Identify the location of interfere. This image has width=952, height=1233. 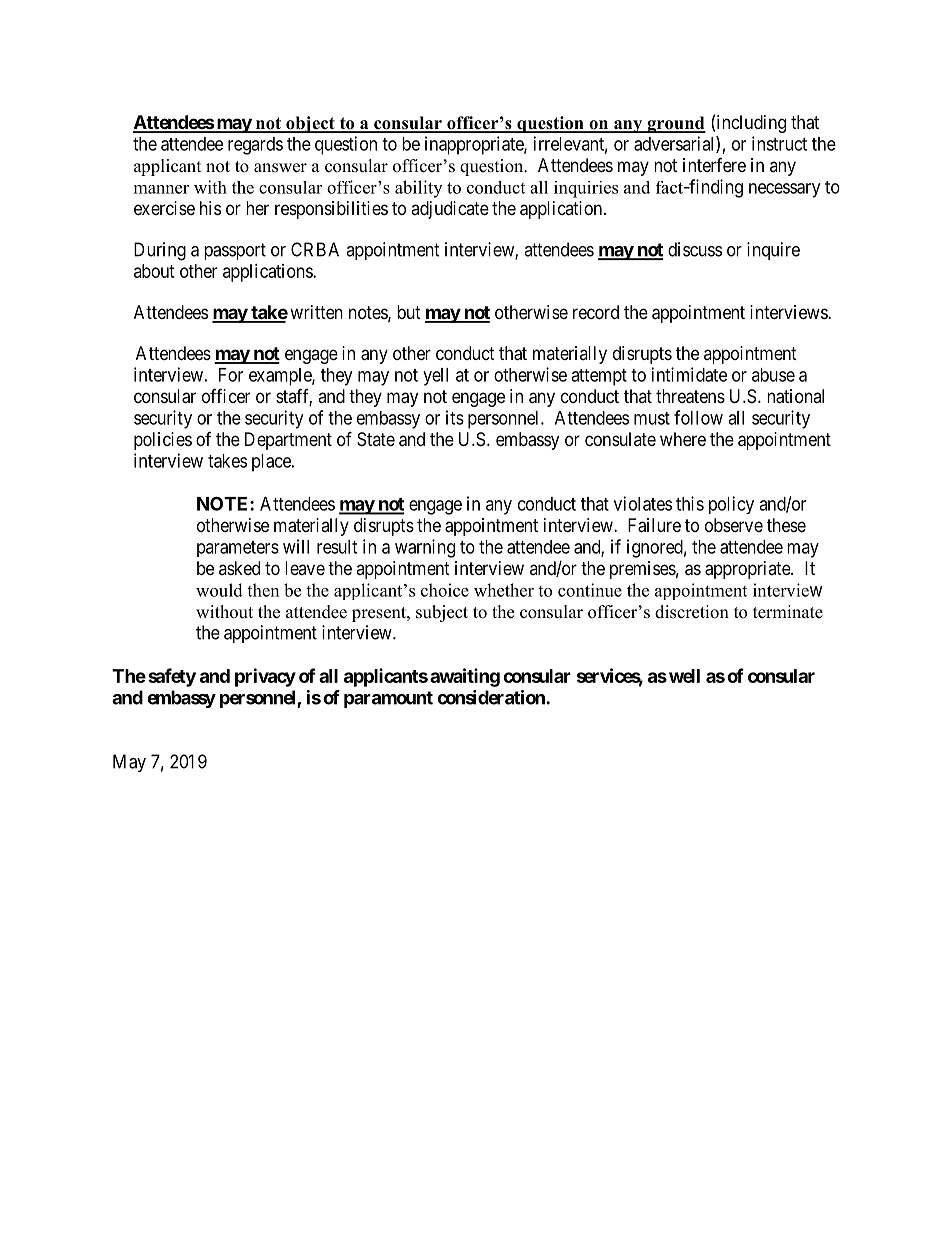
(714, 165).
